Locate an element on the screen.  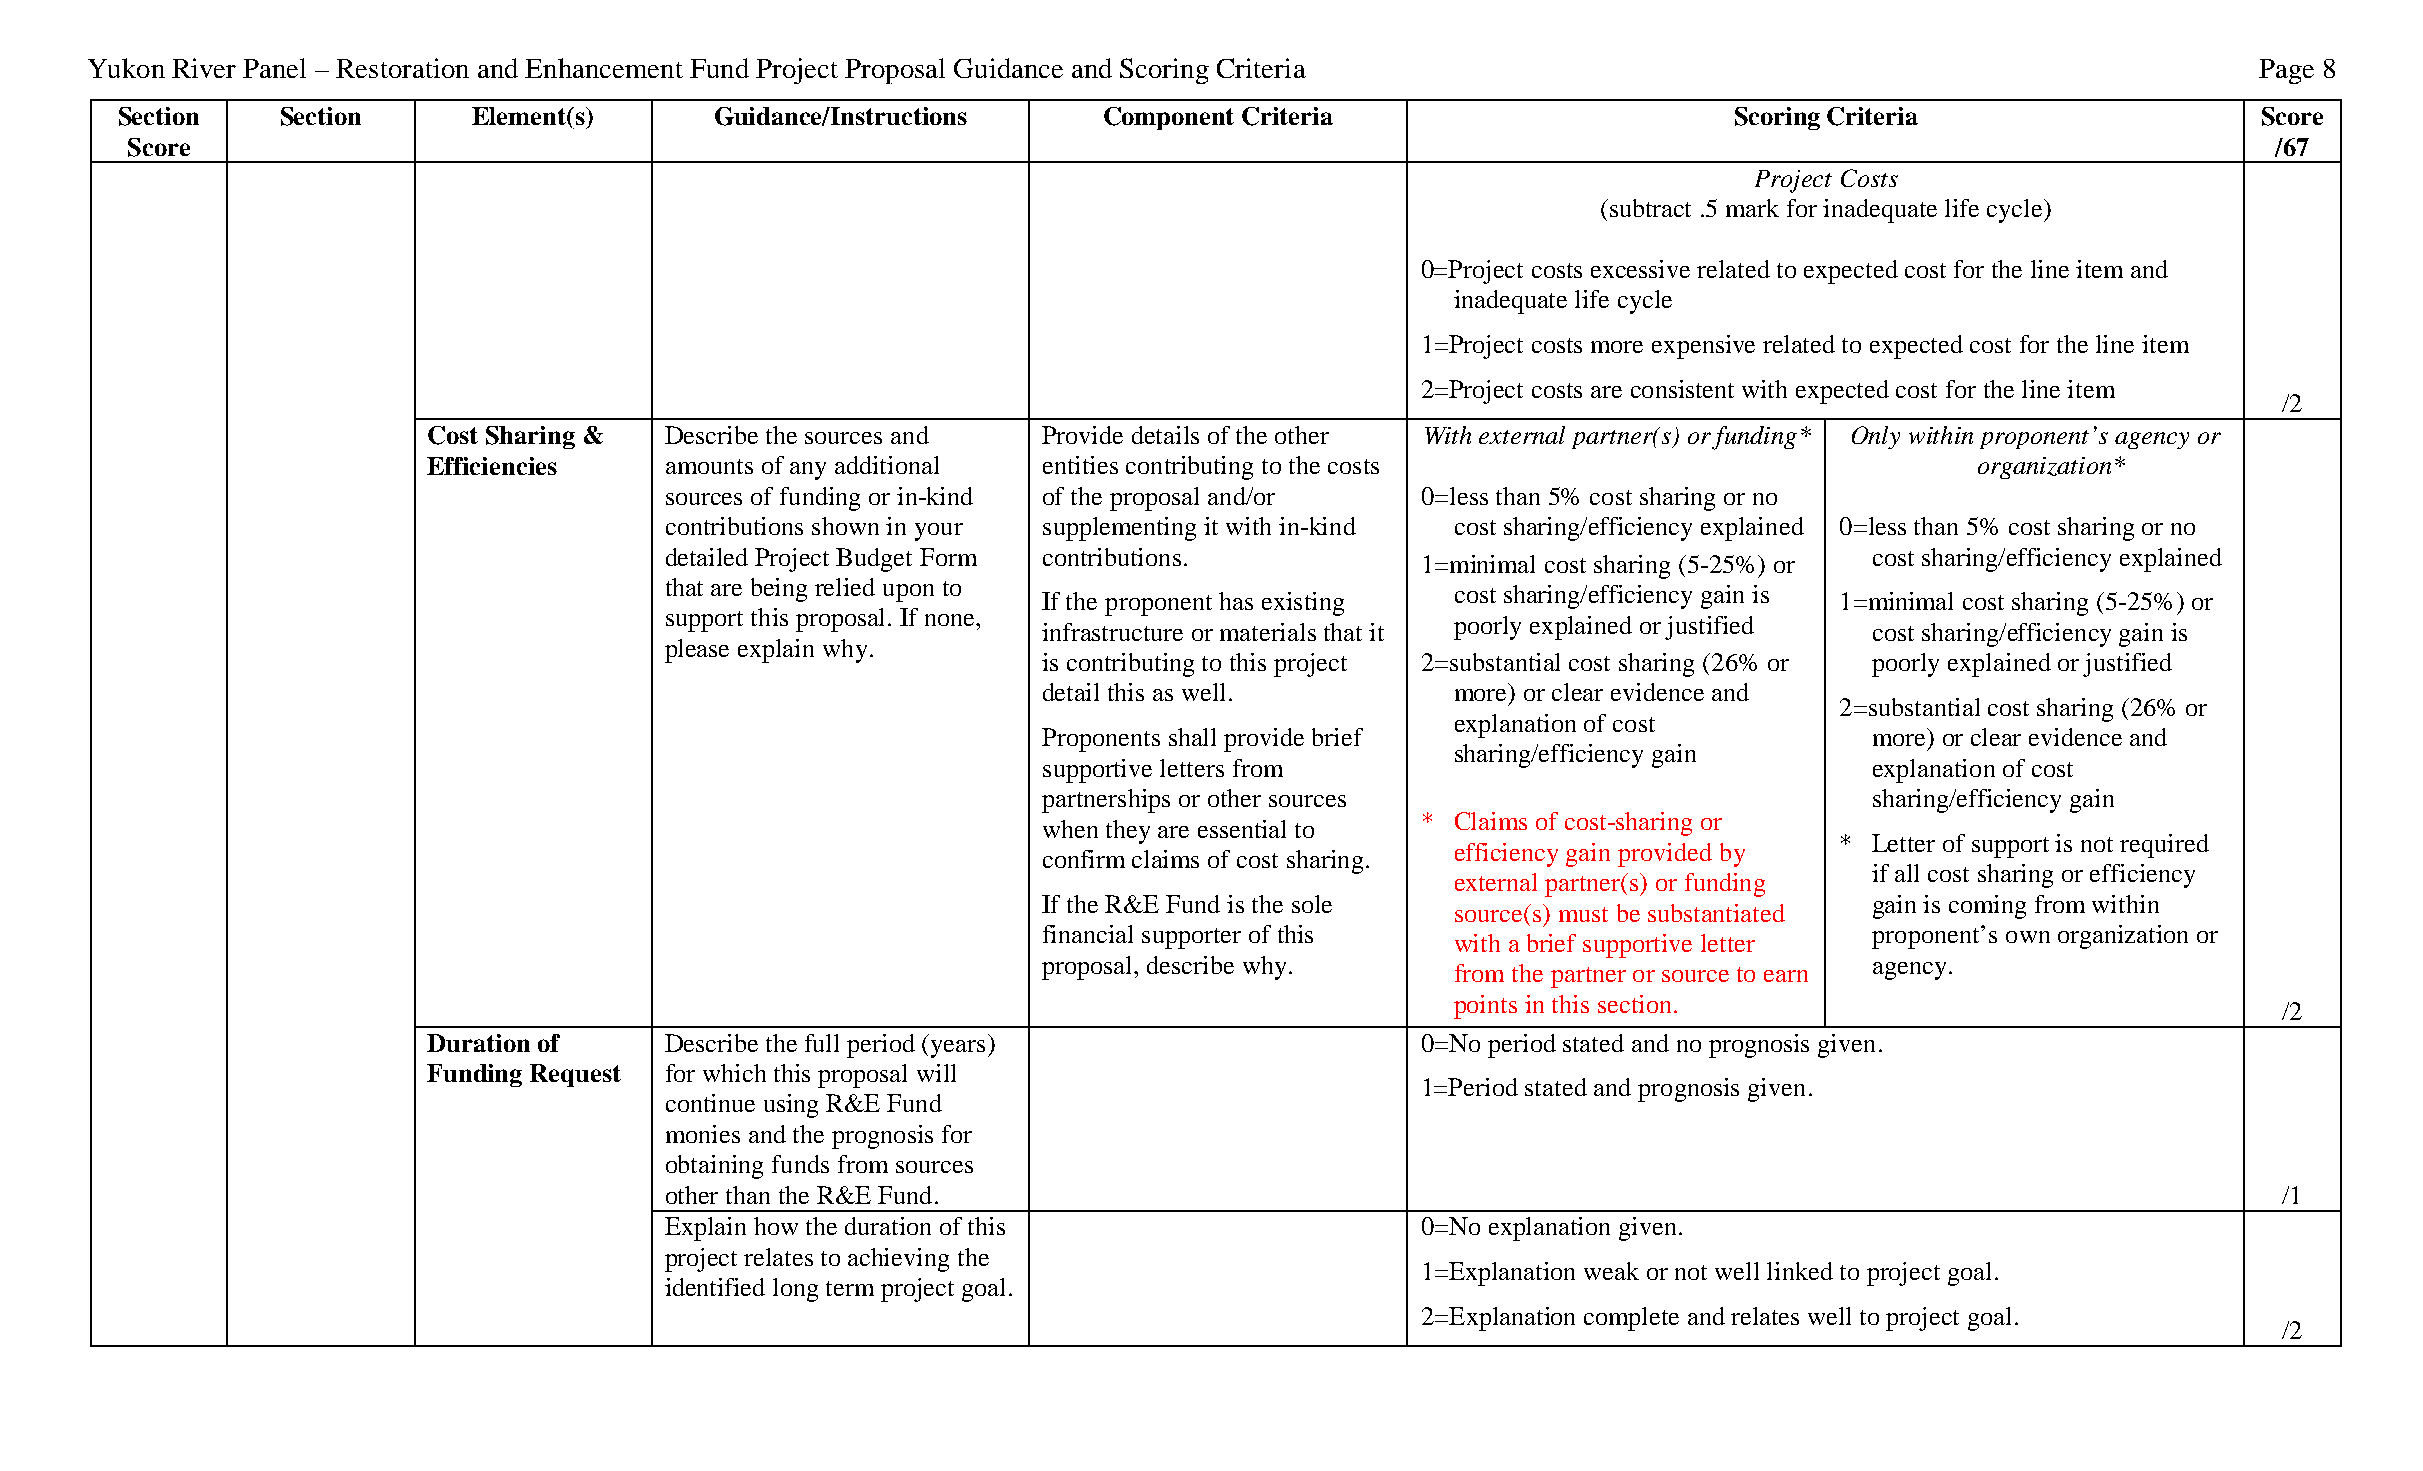
Component is located at coordinates (1169, 118).
